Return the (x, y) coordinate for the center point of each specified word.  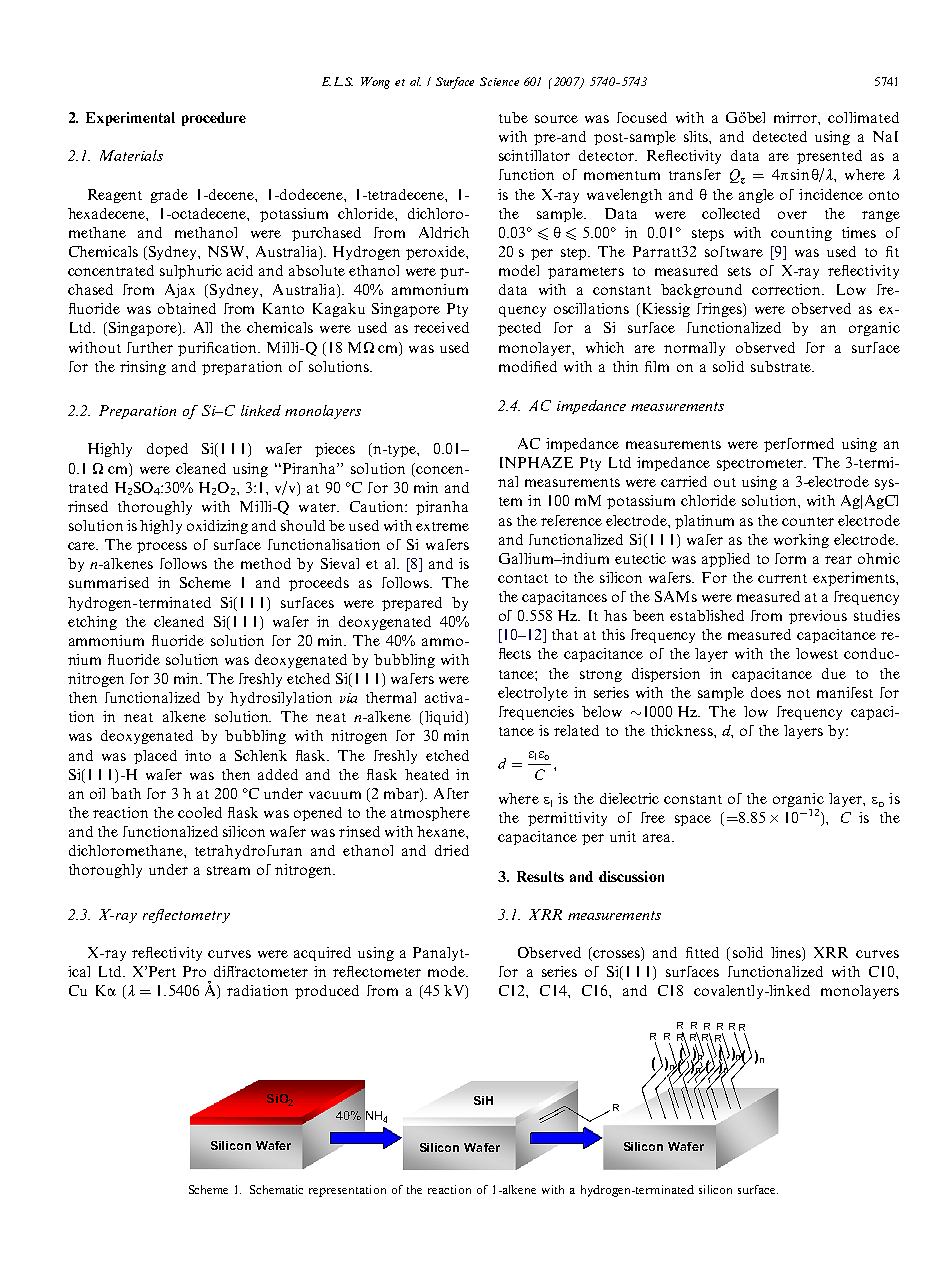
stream (228, 870)
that (565, 634)
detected (780, 136)
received (441, 327)
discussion (631, 876)
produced (327, 992)
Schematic (276, 1189)
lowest (817, 653)
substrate (782, 366)
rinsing (143, 368)
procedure (214, 119)
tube (513, 117)
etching (92, 623)
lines (787, 954)
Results (540, 876)
